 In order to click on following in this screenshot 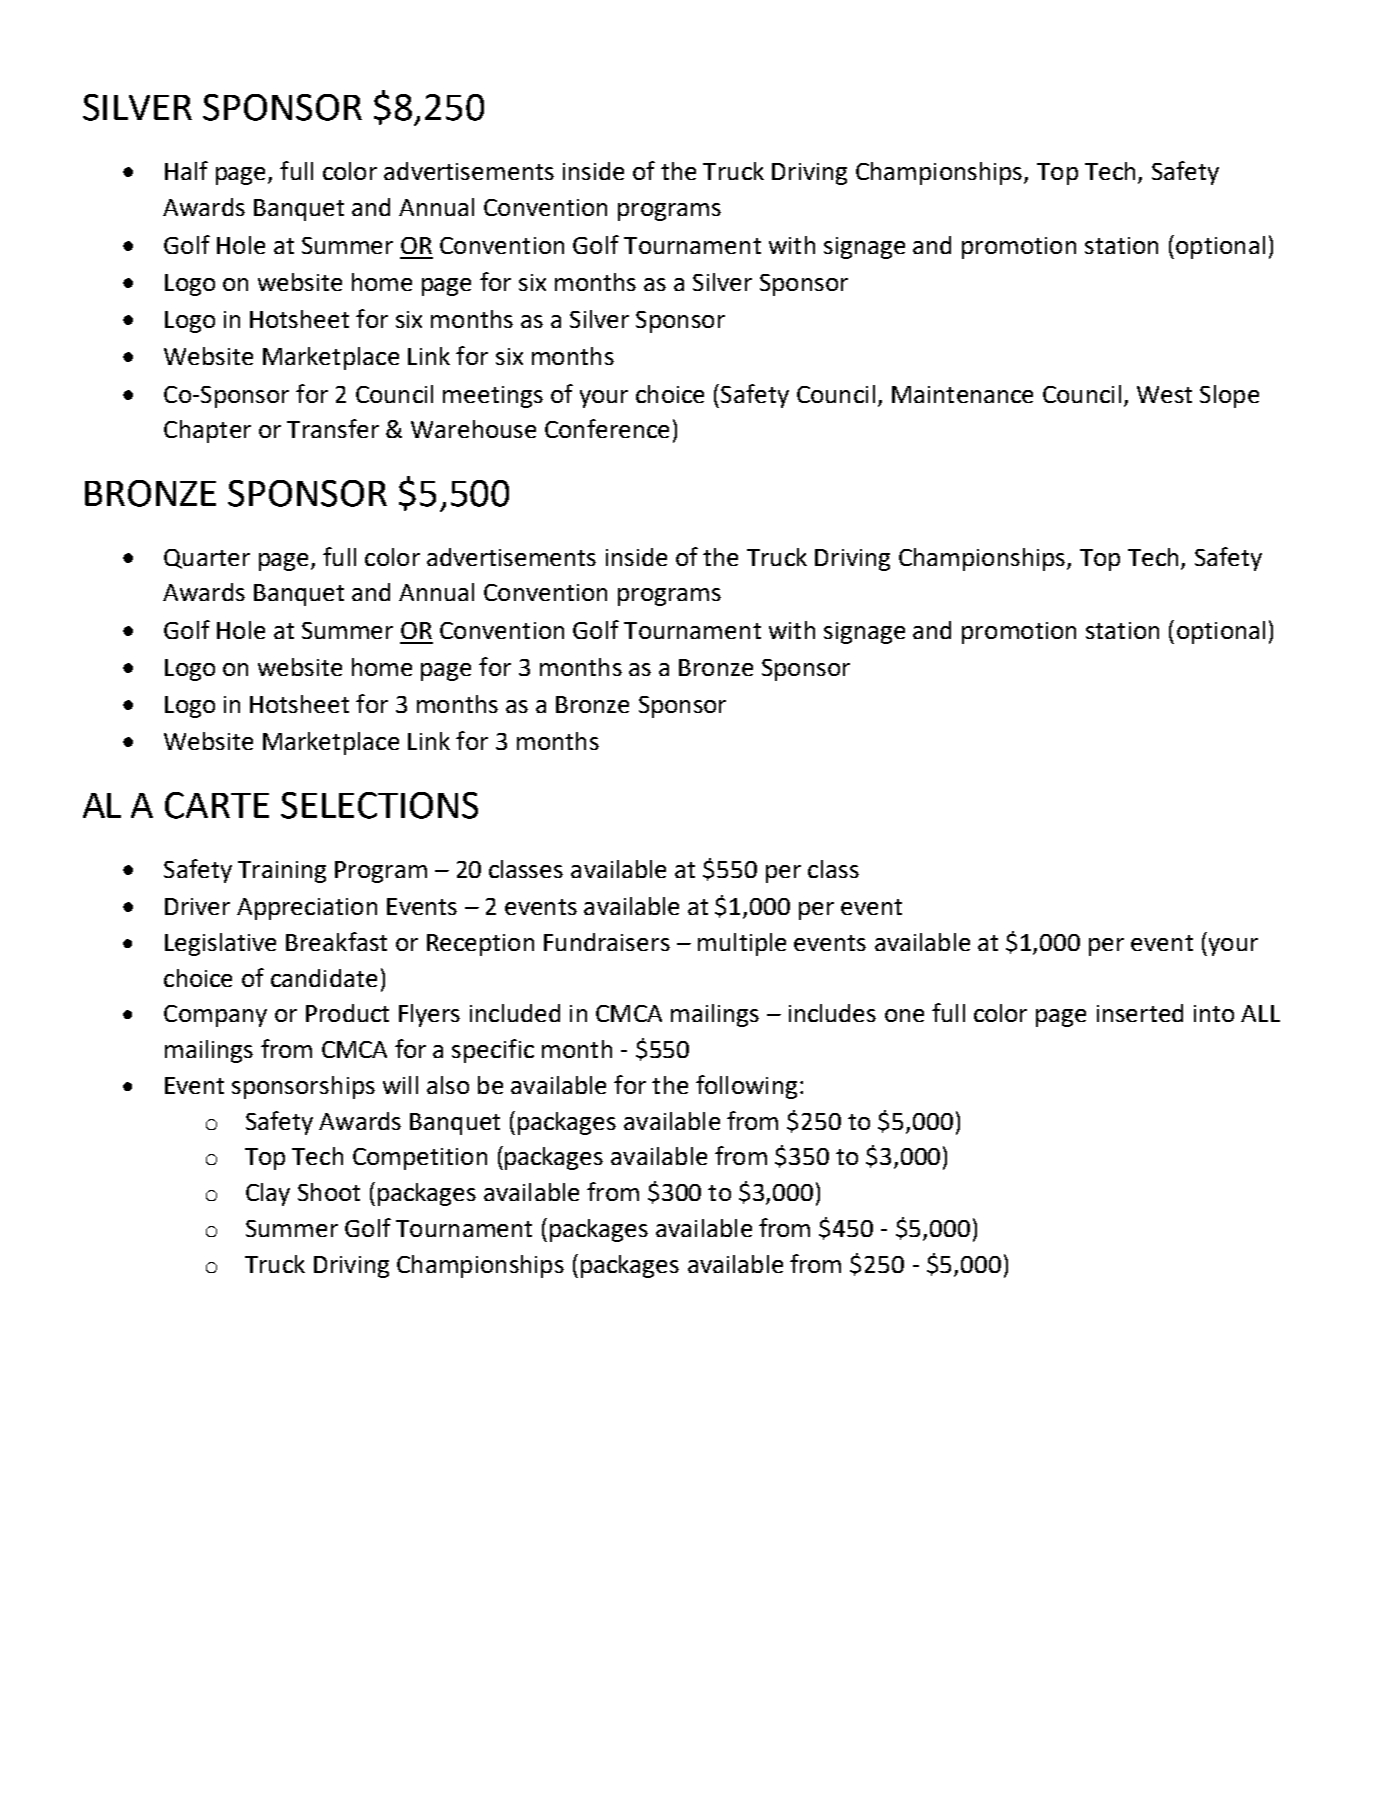, I will do `click(746, 1087)`.
